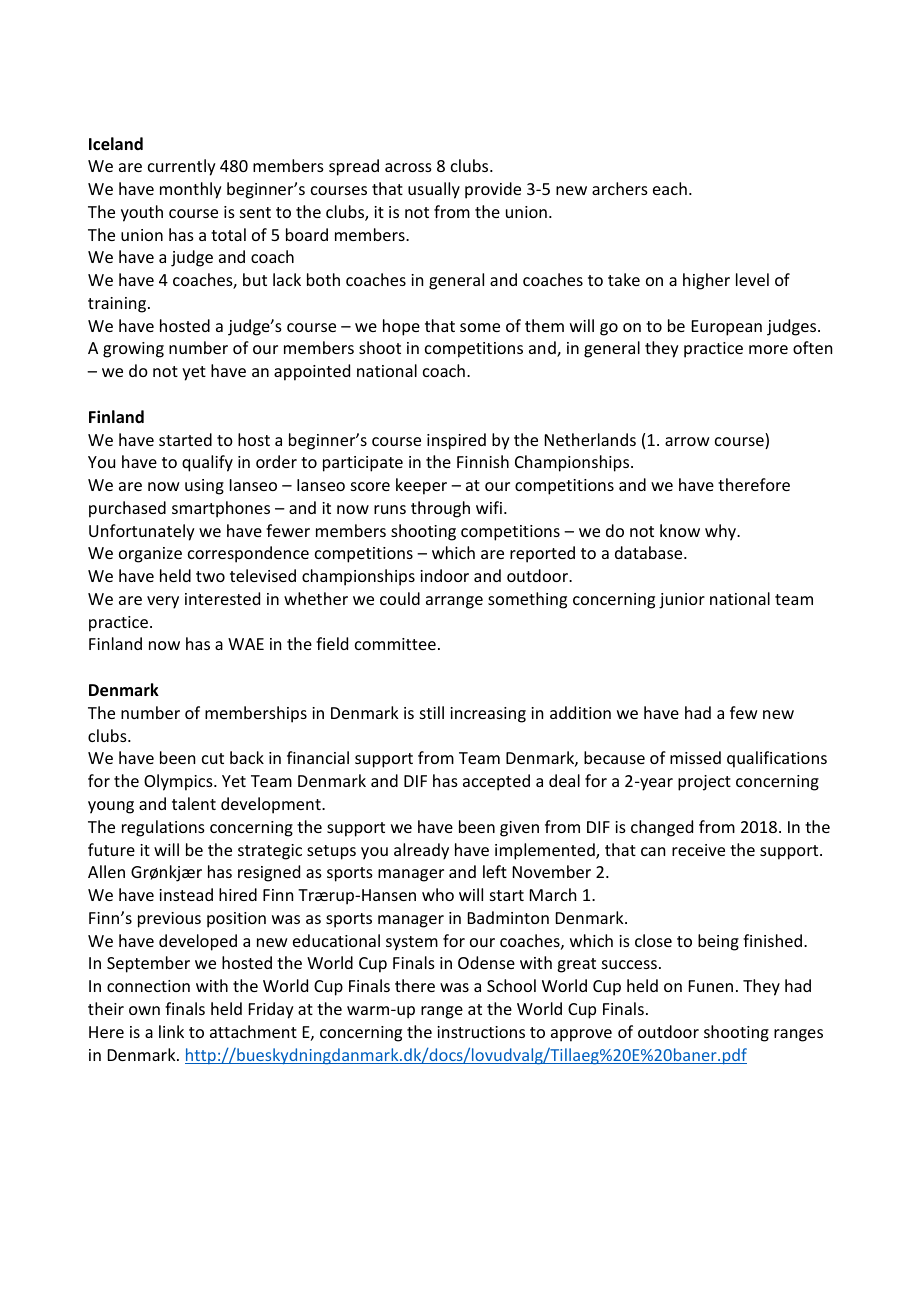 The height and width of the image is (1309, 924). I want to click on currently, so click(182, 167).
